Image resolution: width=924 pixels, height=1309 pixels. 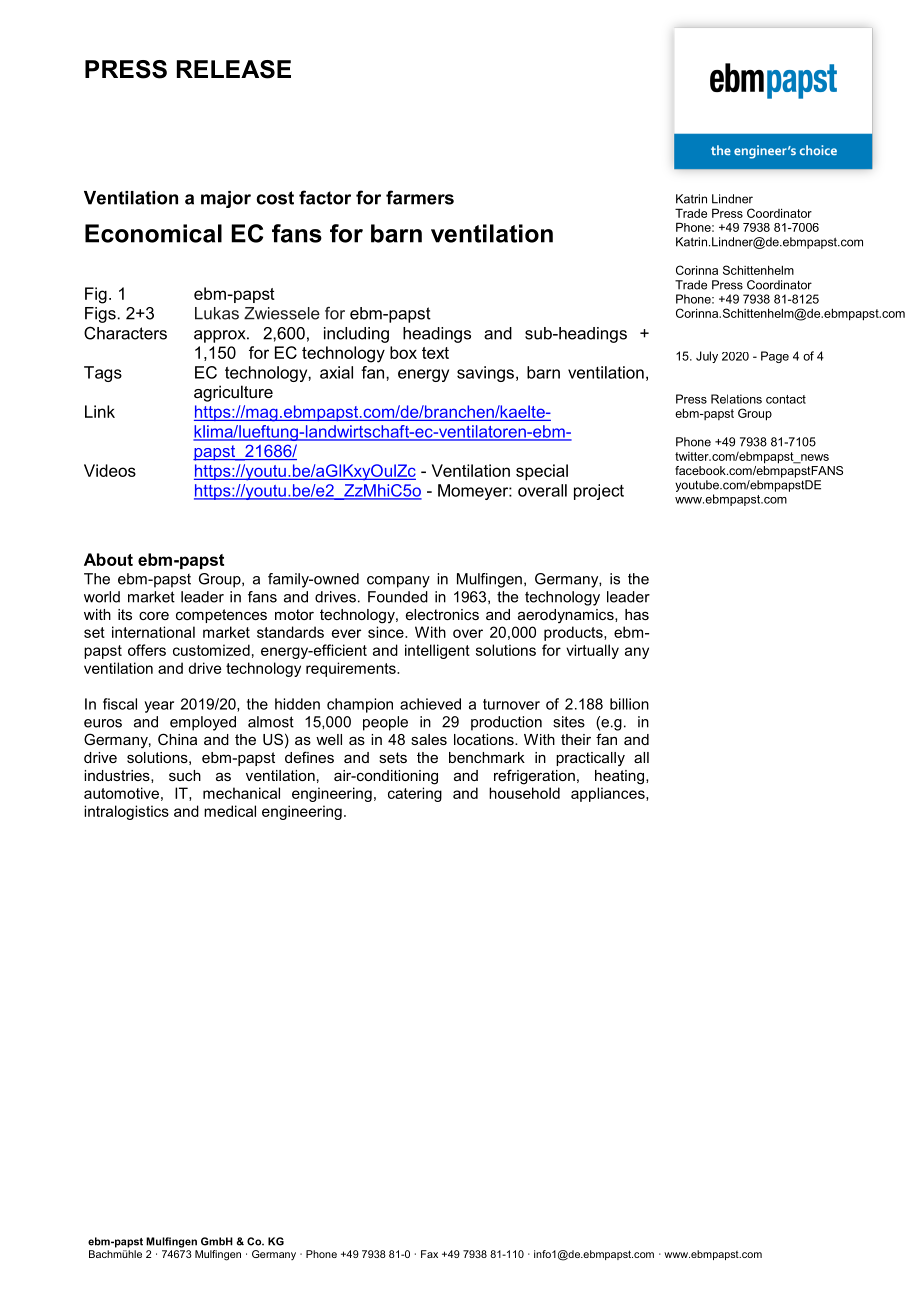 What do you see at coordinates (637, 614) in the image?
I see `has` at bounding box center [637, 614].
